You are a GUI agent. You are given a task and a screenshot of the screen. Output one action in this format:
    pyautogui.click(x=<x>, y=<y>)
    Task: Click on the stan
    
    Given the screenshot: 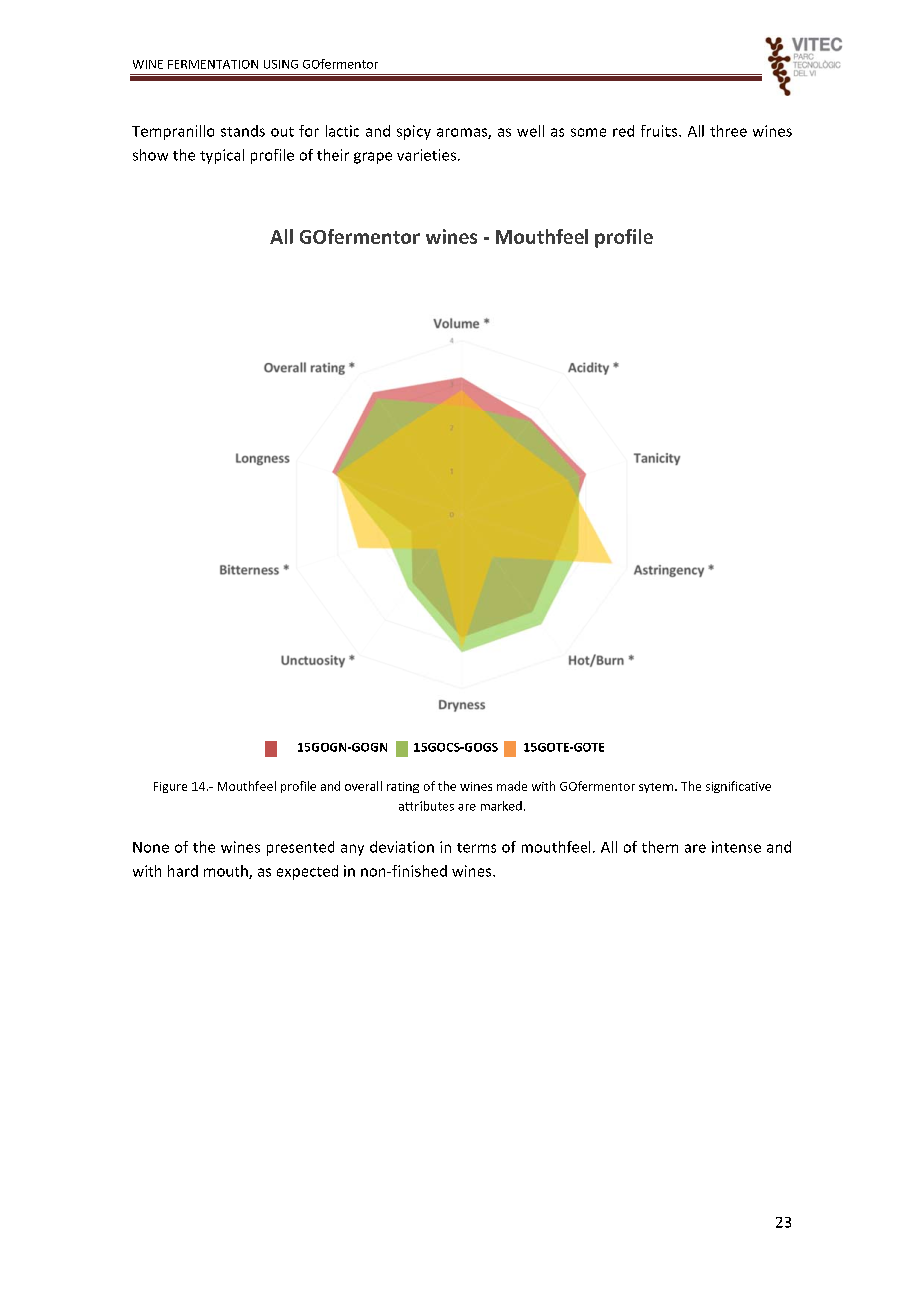 What is the action you would take?
    pyautogui.click(x=235, y=132)
